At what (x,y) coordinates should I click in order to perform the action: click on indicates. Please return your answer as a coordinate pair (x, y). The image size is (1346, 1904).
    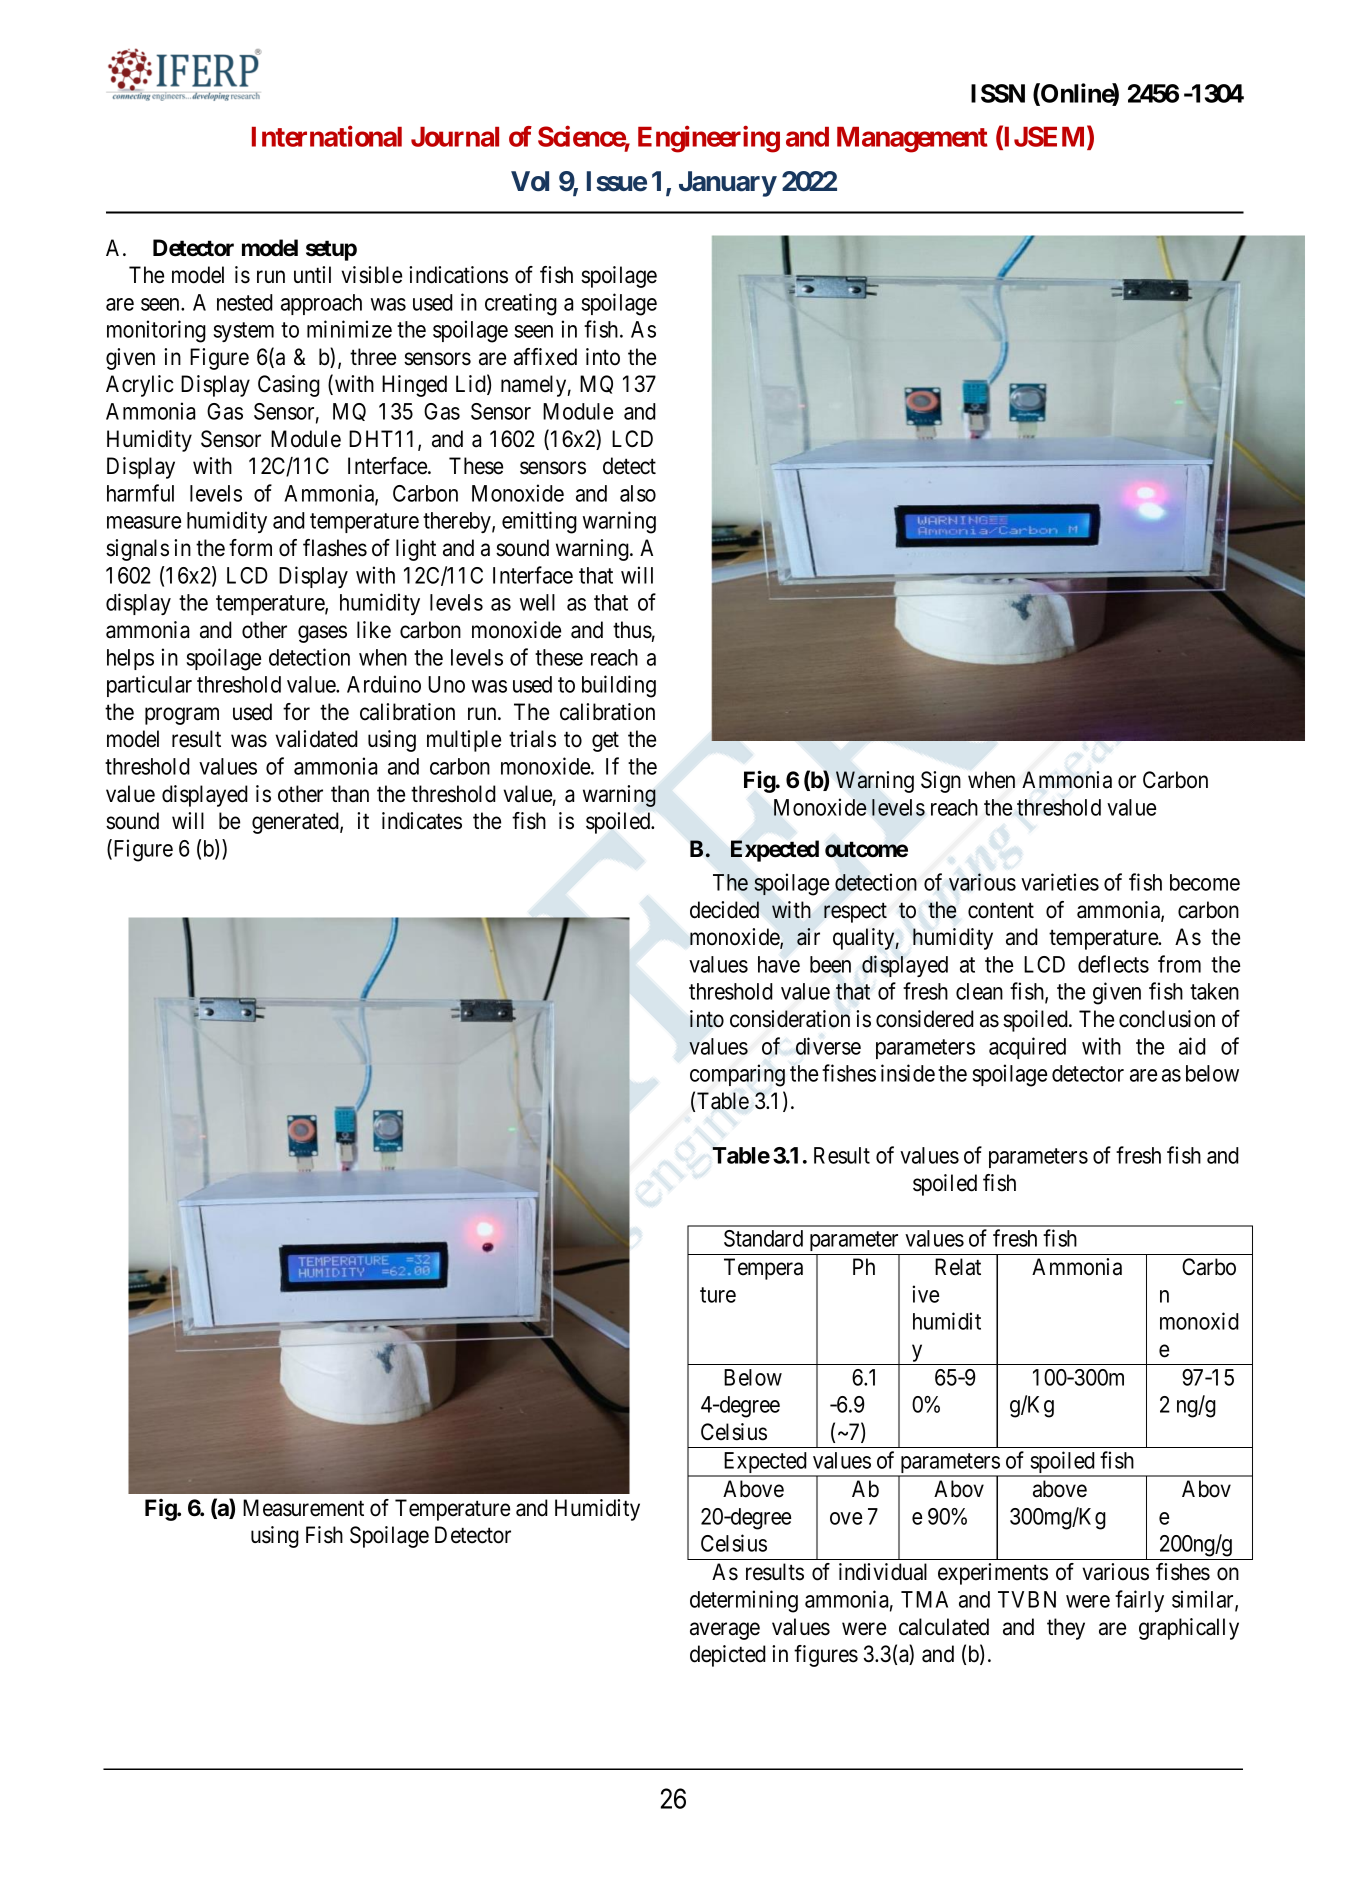
    Looking at the image, I should click on (422, 821).
